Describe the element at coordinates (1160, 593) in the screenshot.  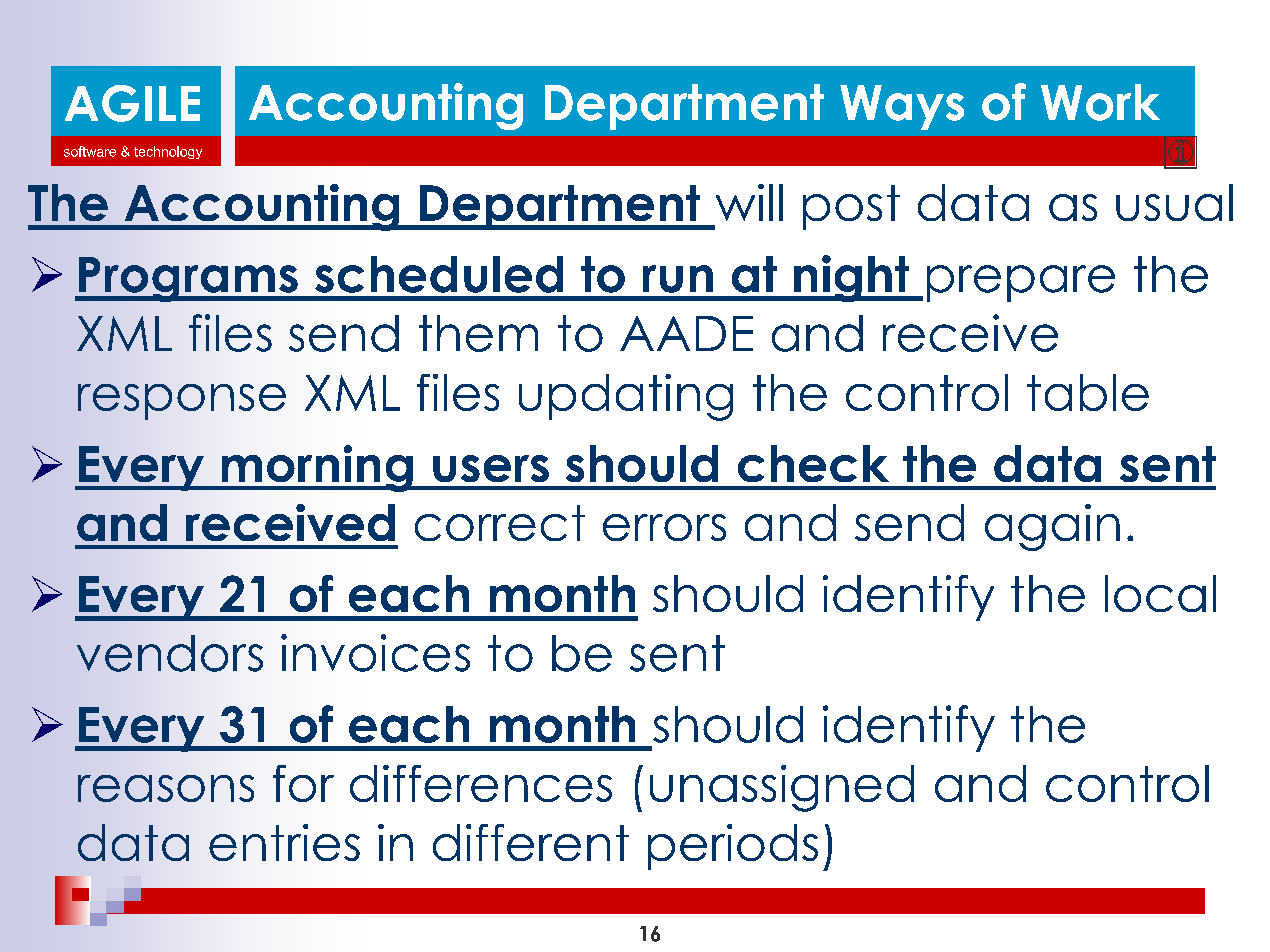
I see `local` at that location.
